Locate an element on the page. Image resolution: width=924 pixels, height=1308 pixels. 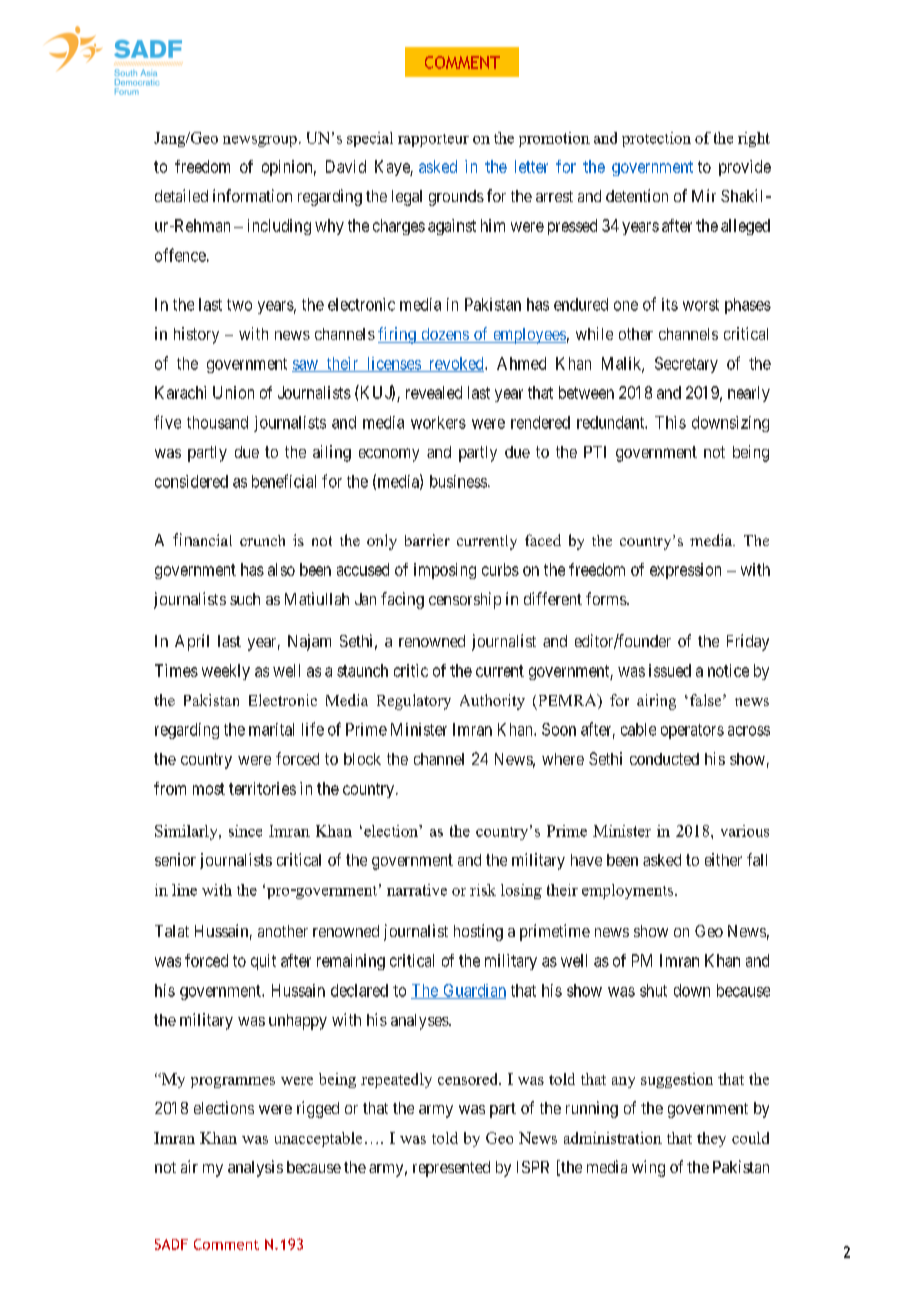
risk is located at coordinates (483, 890).
